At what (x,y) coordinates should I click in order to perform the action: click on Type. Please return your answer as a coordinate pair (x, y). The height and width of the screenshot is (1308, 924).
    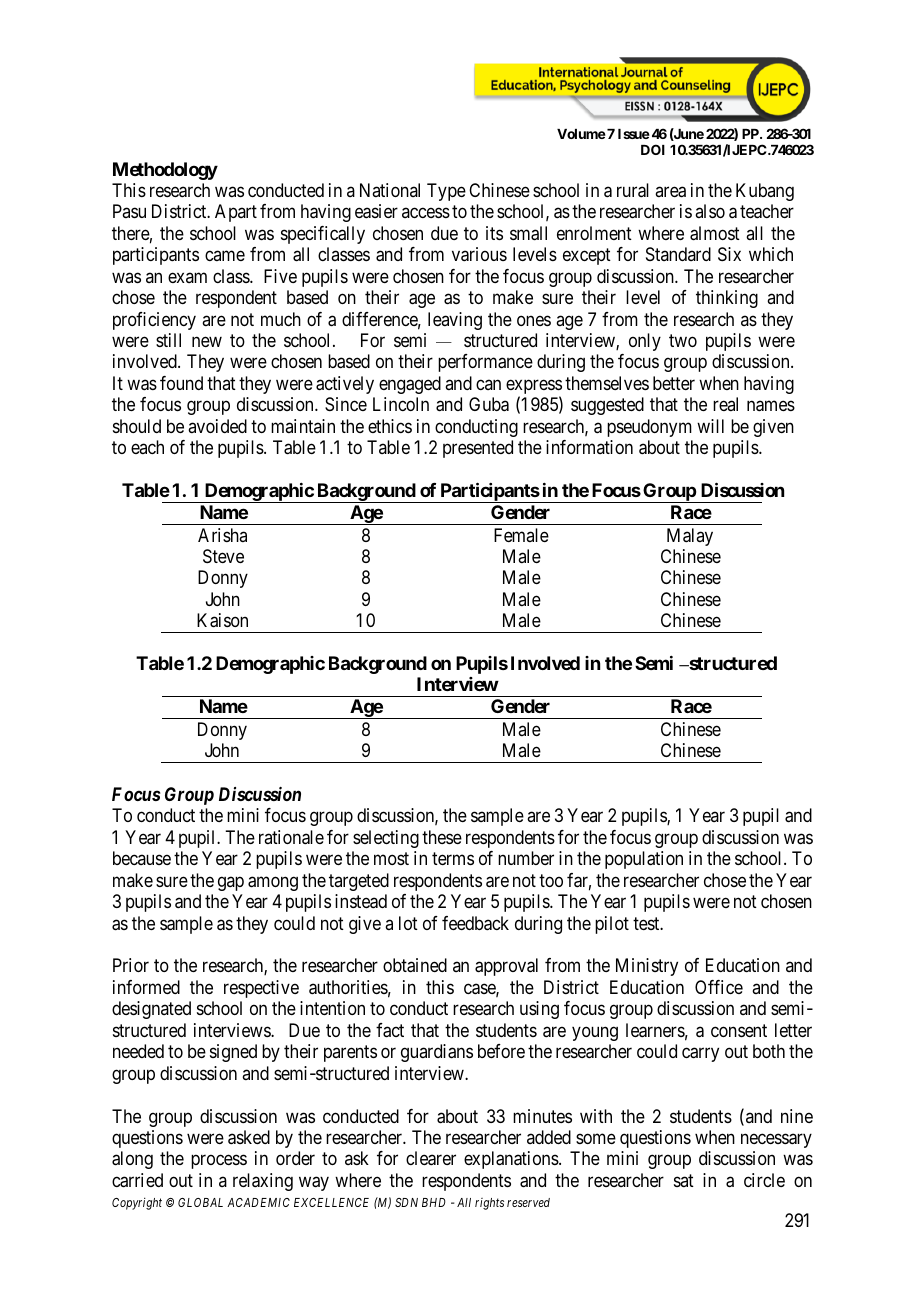
    Looking at the image, I should click on (446, 192).
